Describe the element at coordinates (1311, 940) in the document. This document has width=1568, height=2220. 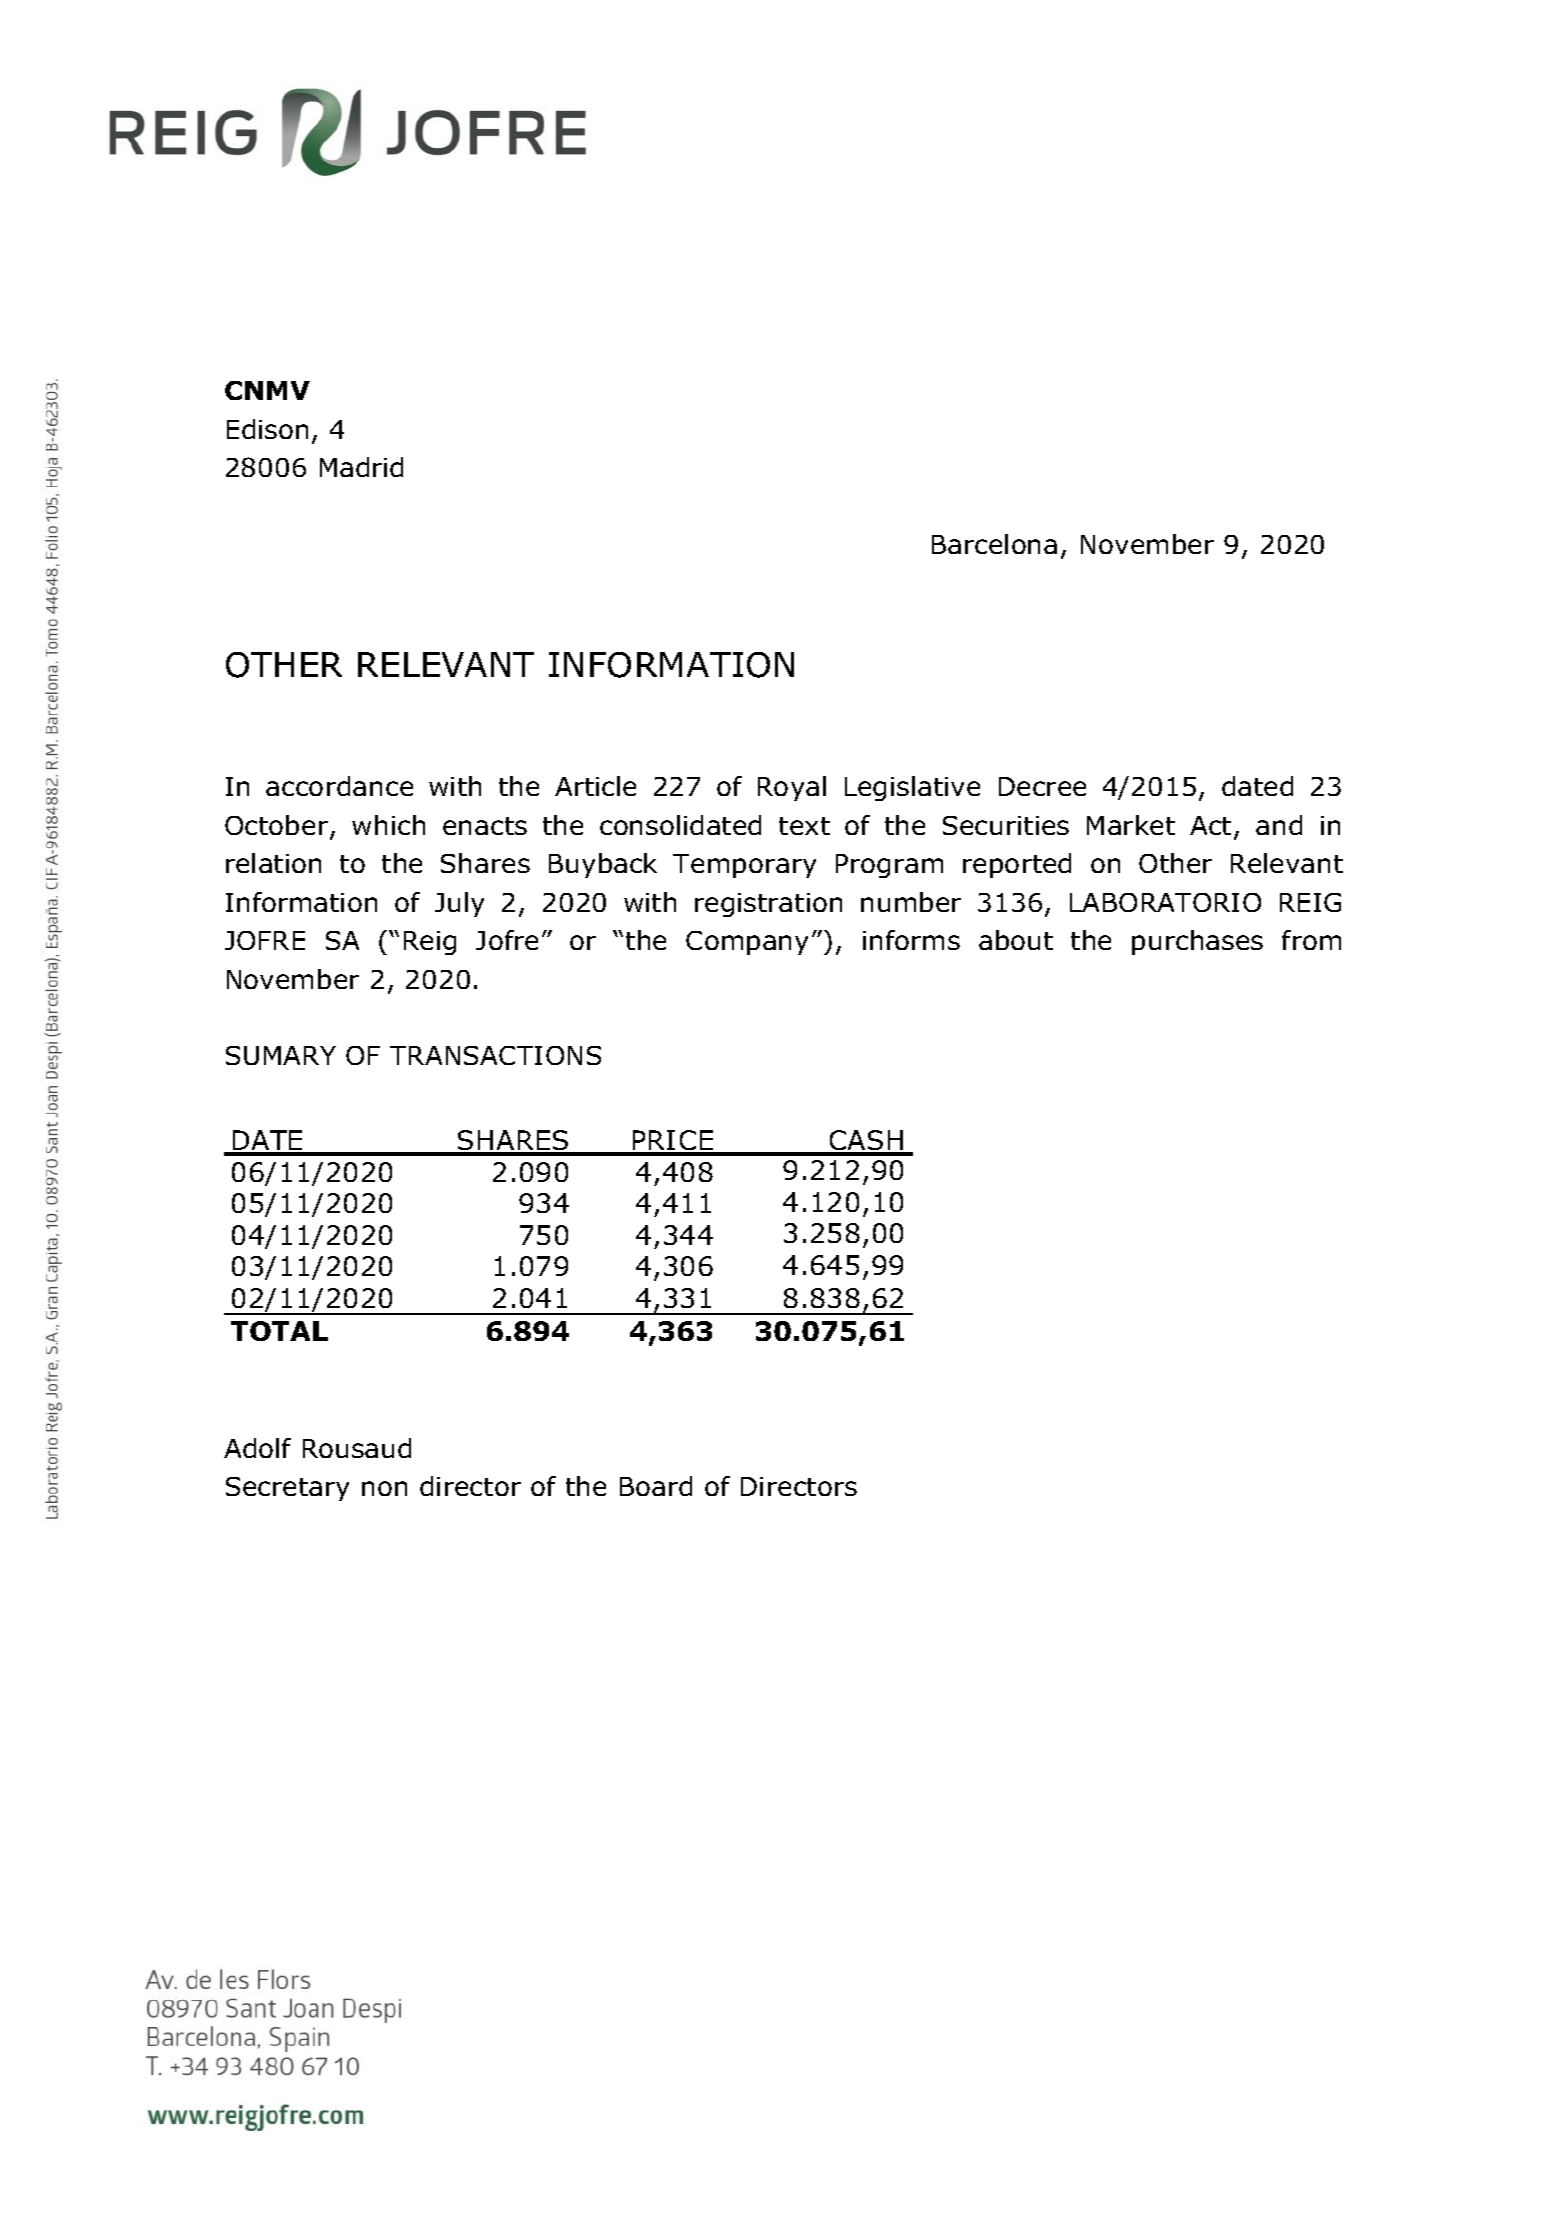
I see `from` at that location.
